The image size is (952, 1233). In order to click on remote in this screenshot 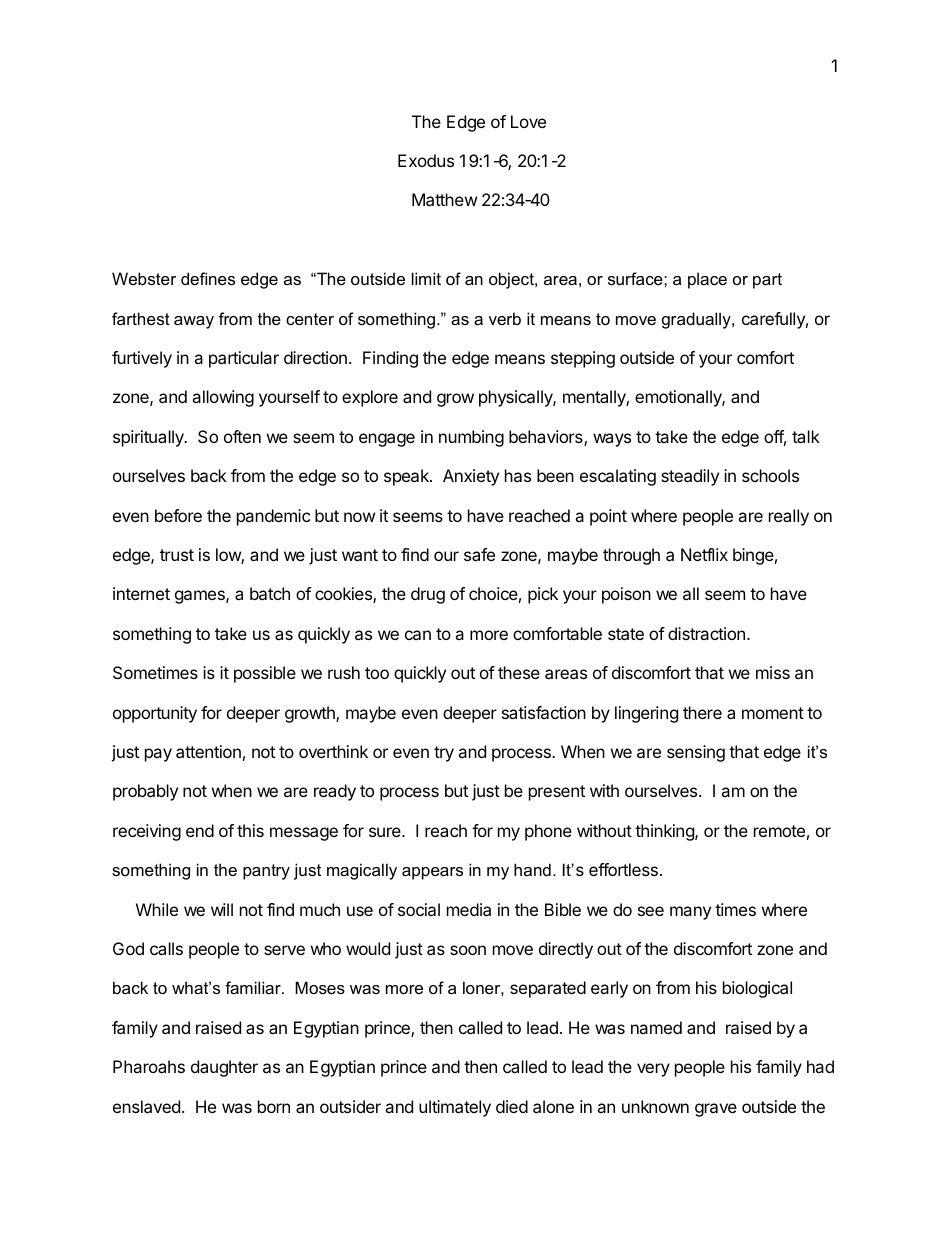, I will do `click(779, 831)`.
